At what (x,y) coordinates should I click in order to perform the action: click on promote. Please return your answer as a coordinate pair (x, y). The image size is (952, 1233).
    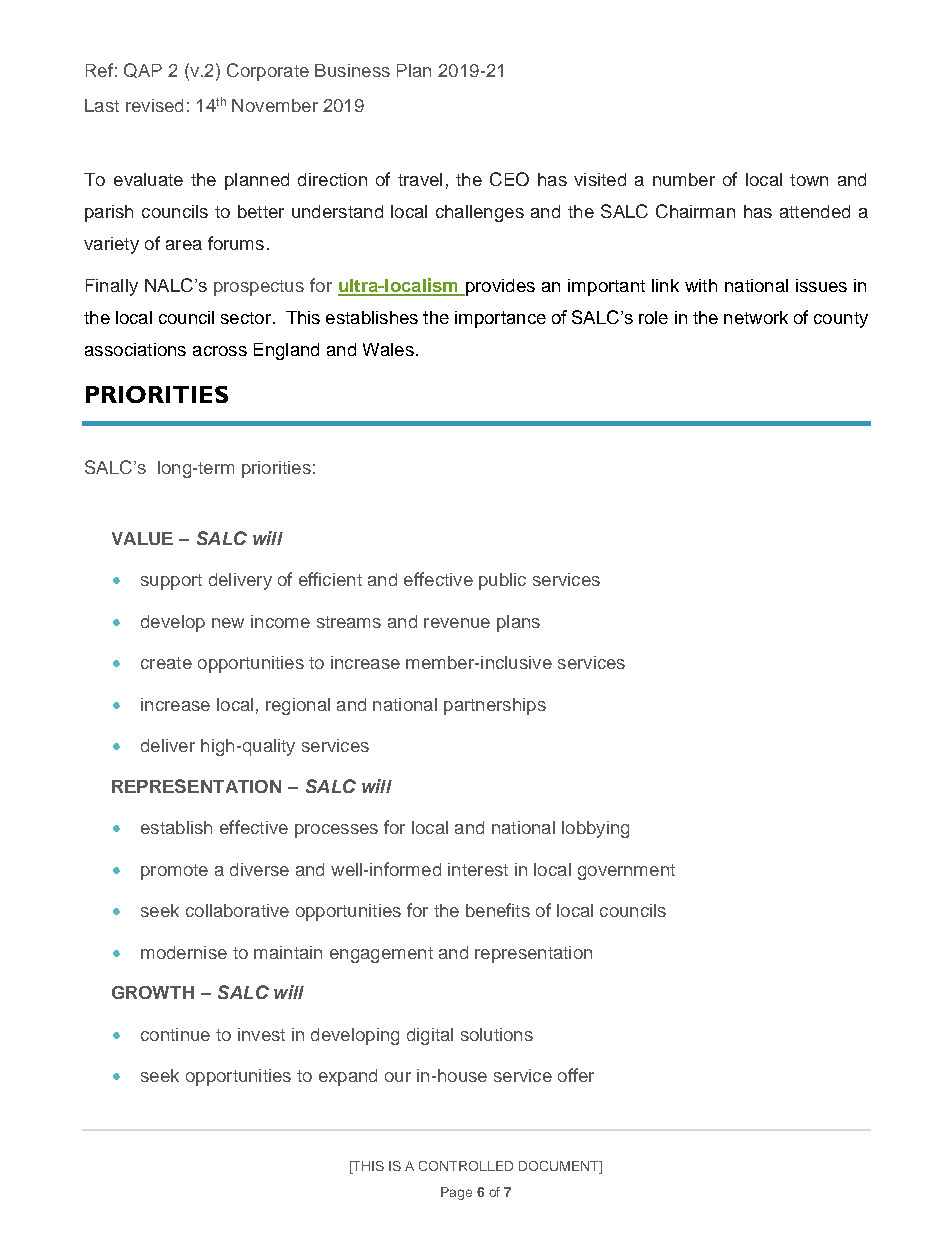
    Looking at the image, I should click on (174, 872).
